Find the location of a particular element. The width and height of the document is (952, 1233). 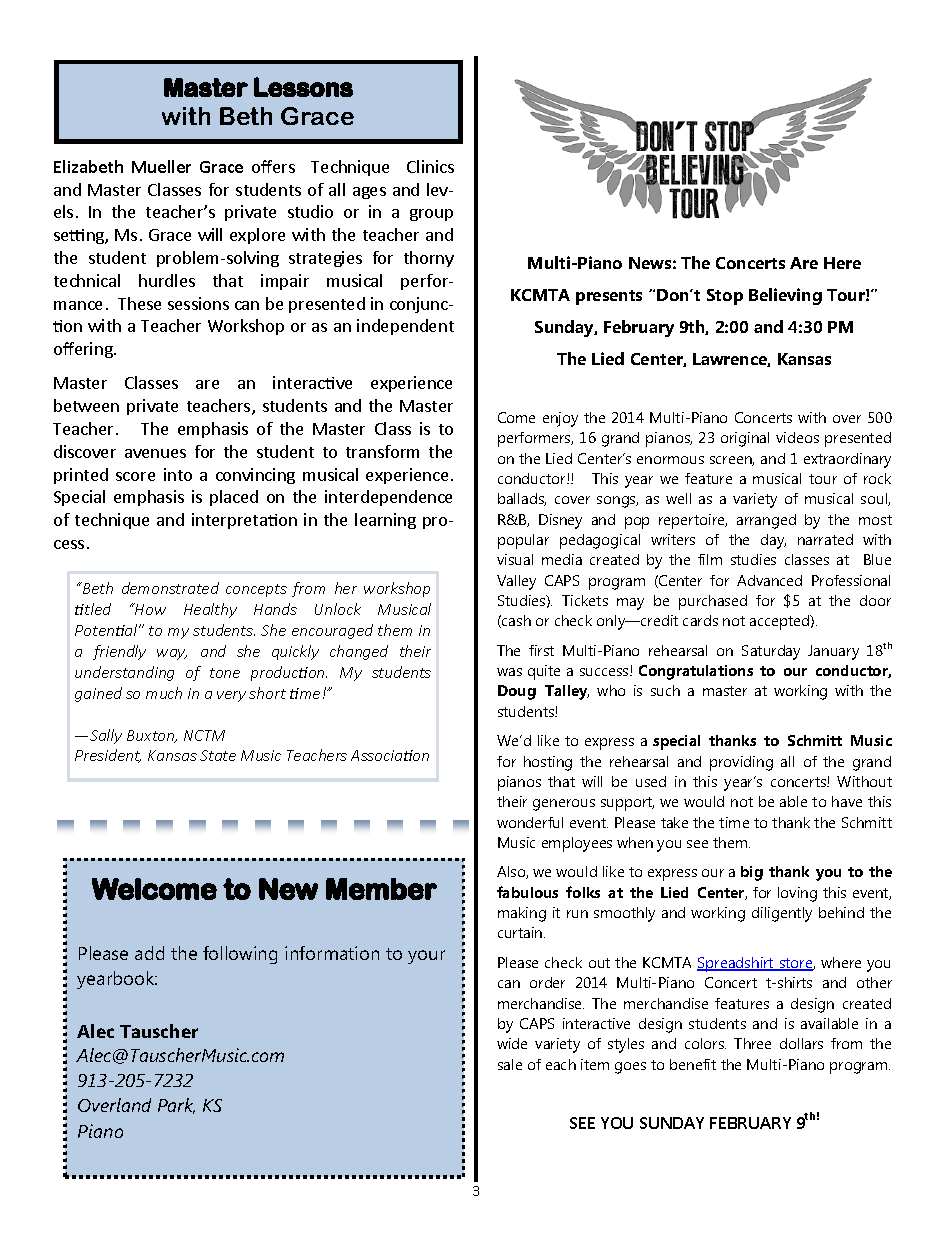

sale is located at coordinates (510, 1064).
